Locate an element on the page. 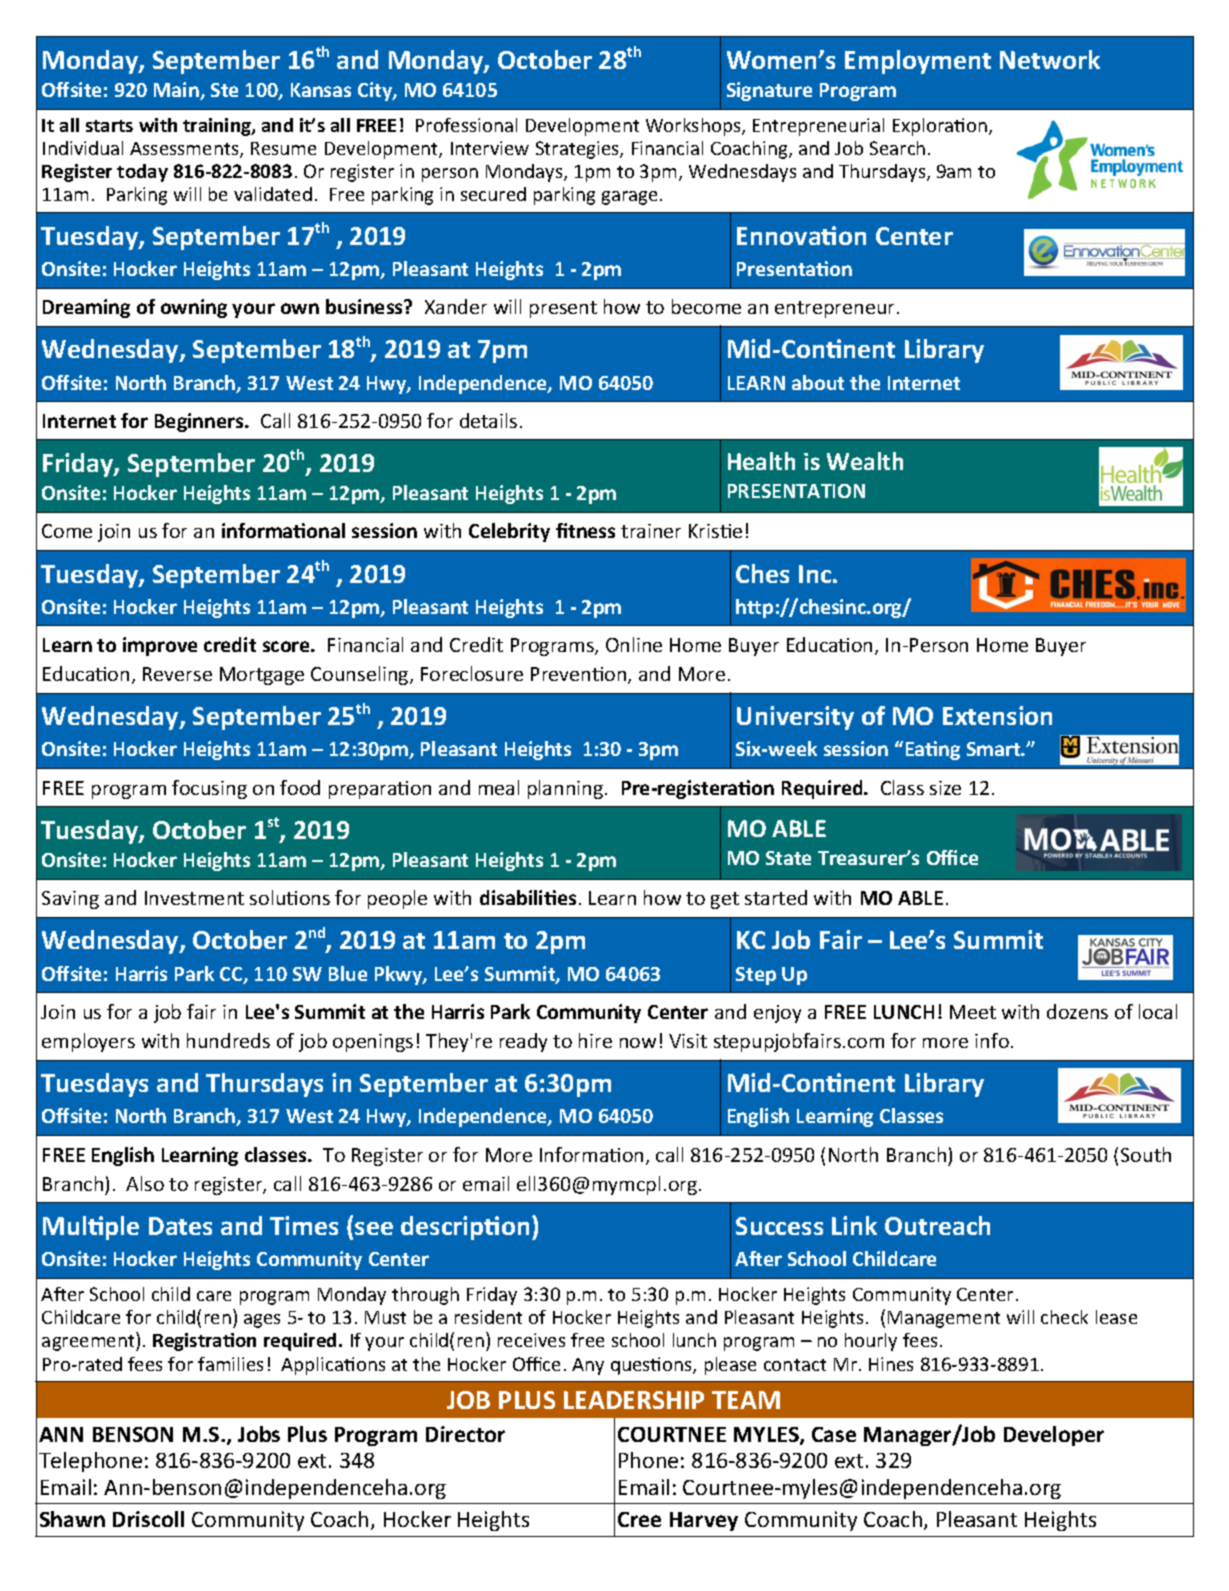  now is located at coordinates (638, 1043).
